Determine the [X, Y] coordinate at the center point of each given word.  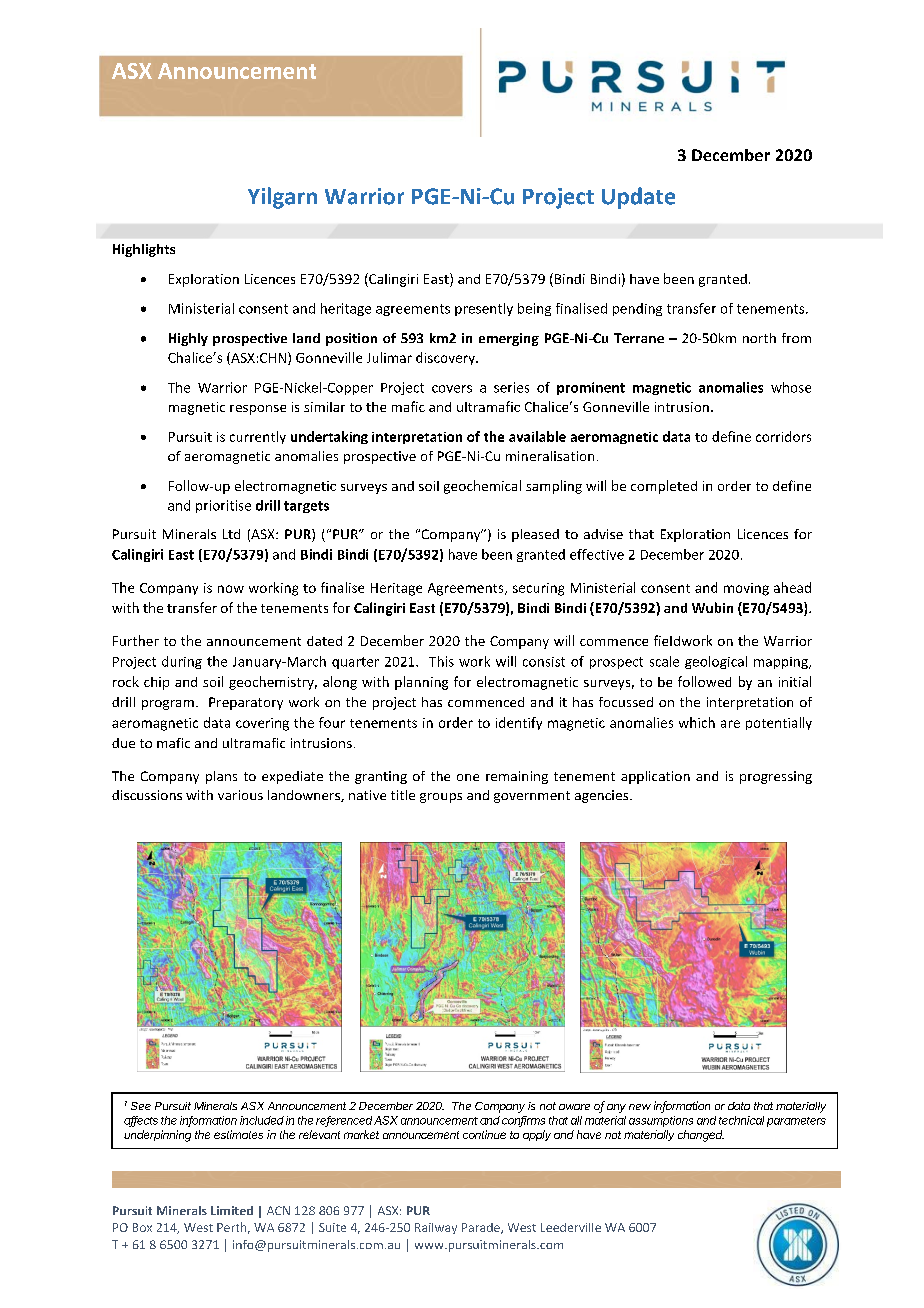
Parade [482, 1228]
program [168, 705]
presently [484, 309]
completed [664, 487]
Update [638, 198]
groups [441, 798]
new [640, 1107]
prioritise [223, 506]
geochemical [482, 487]
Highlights [144, 250]
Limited [232, 1210]
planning [421, 683]
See [141, 1106]
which [697, 722]
